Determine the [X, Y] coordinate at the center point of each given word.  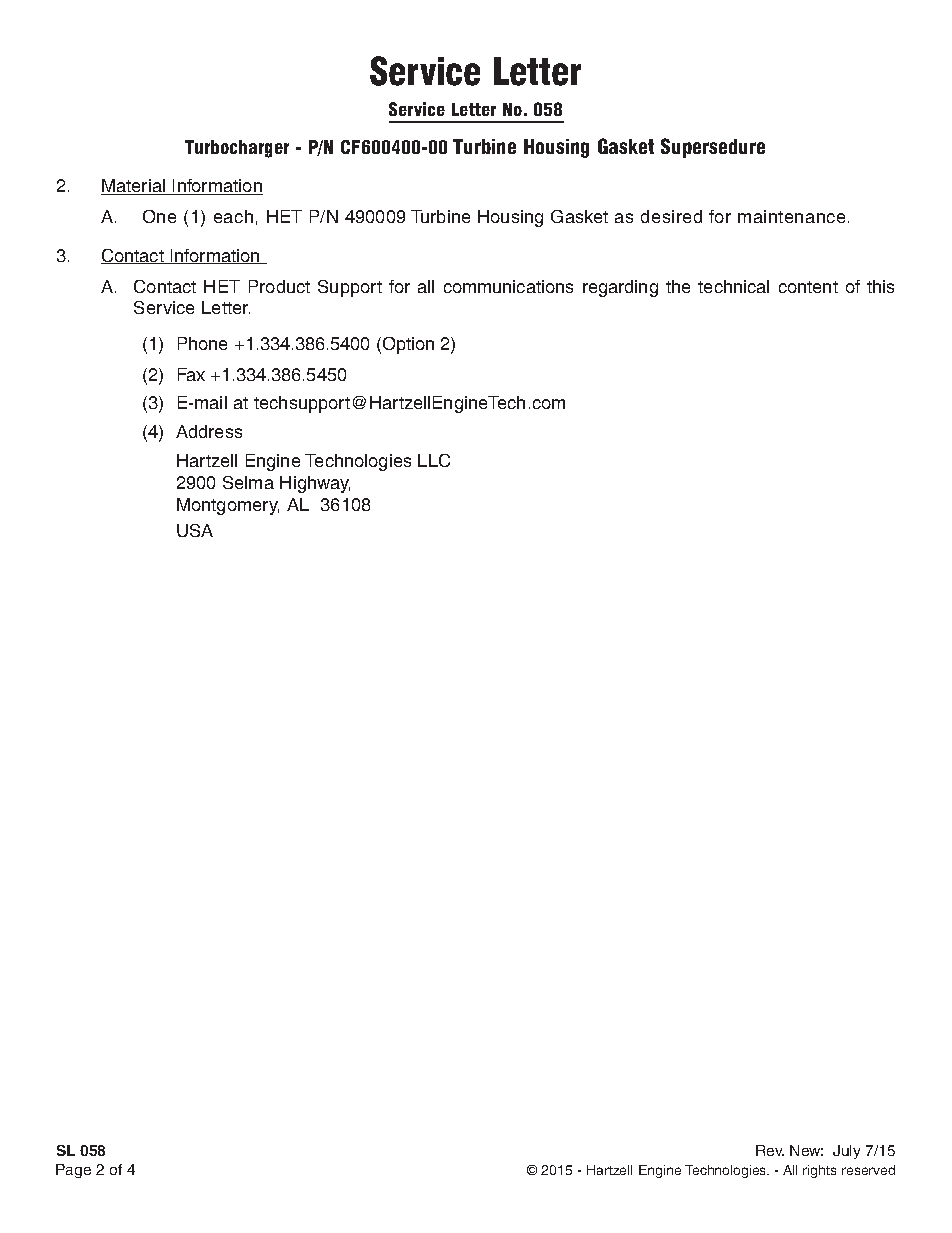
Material [134, 187]
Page [73, 1171]
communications [508, 286]
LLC [434, 460]
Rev [770, 1150]
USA [195, 530]
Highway [315, 484]
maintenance [791, 216]
